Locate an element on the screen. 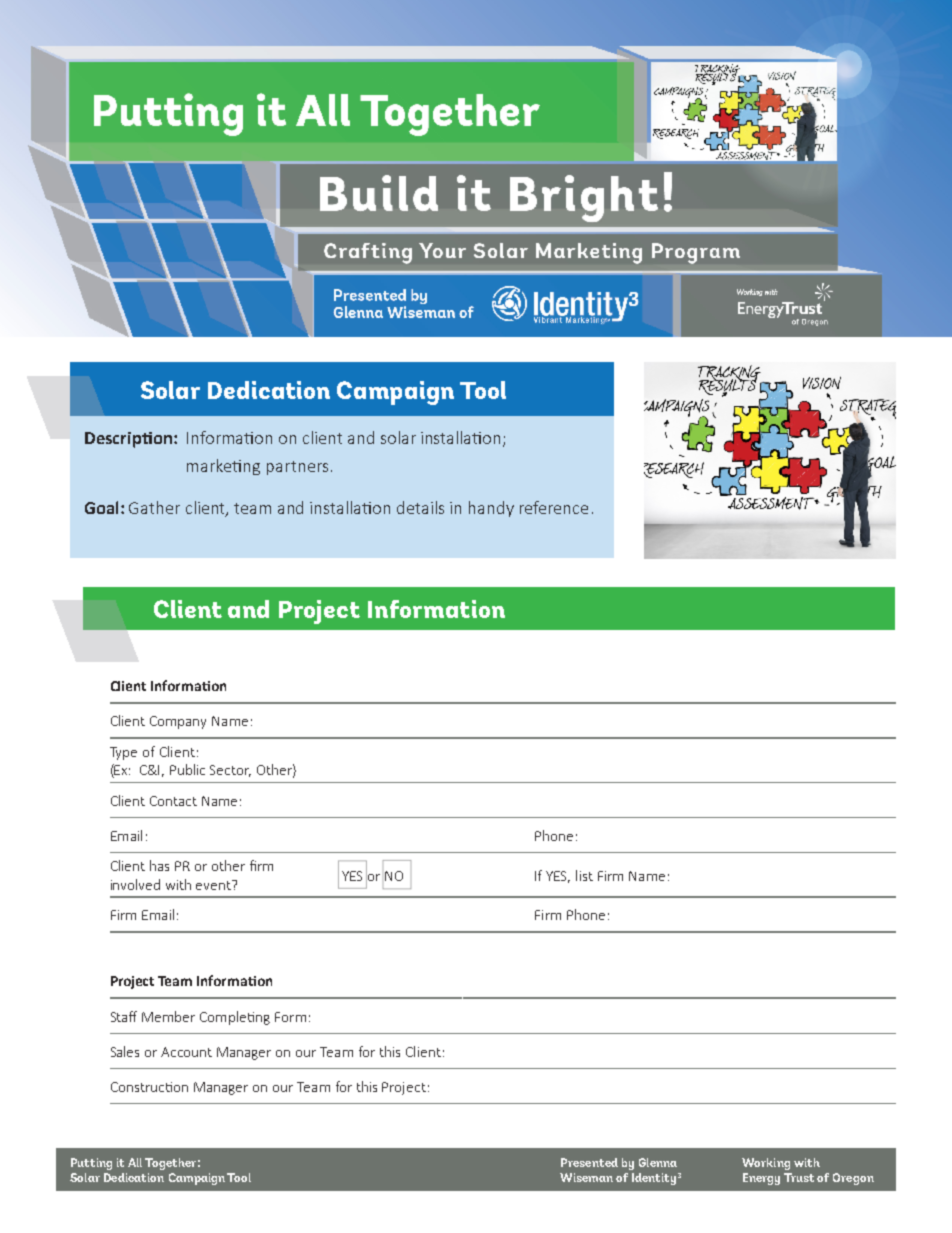 This screenshot has width=952, height=1233. Completing is located at coordinates (235, 1018).
